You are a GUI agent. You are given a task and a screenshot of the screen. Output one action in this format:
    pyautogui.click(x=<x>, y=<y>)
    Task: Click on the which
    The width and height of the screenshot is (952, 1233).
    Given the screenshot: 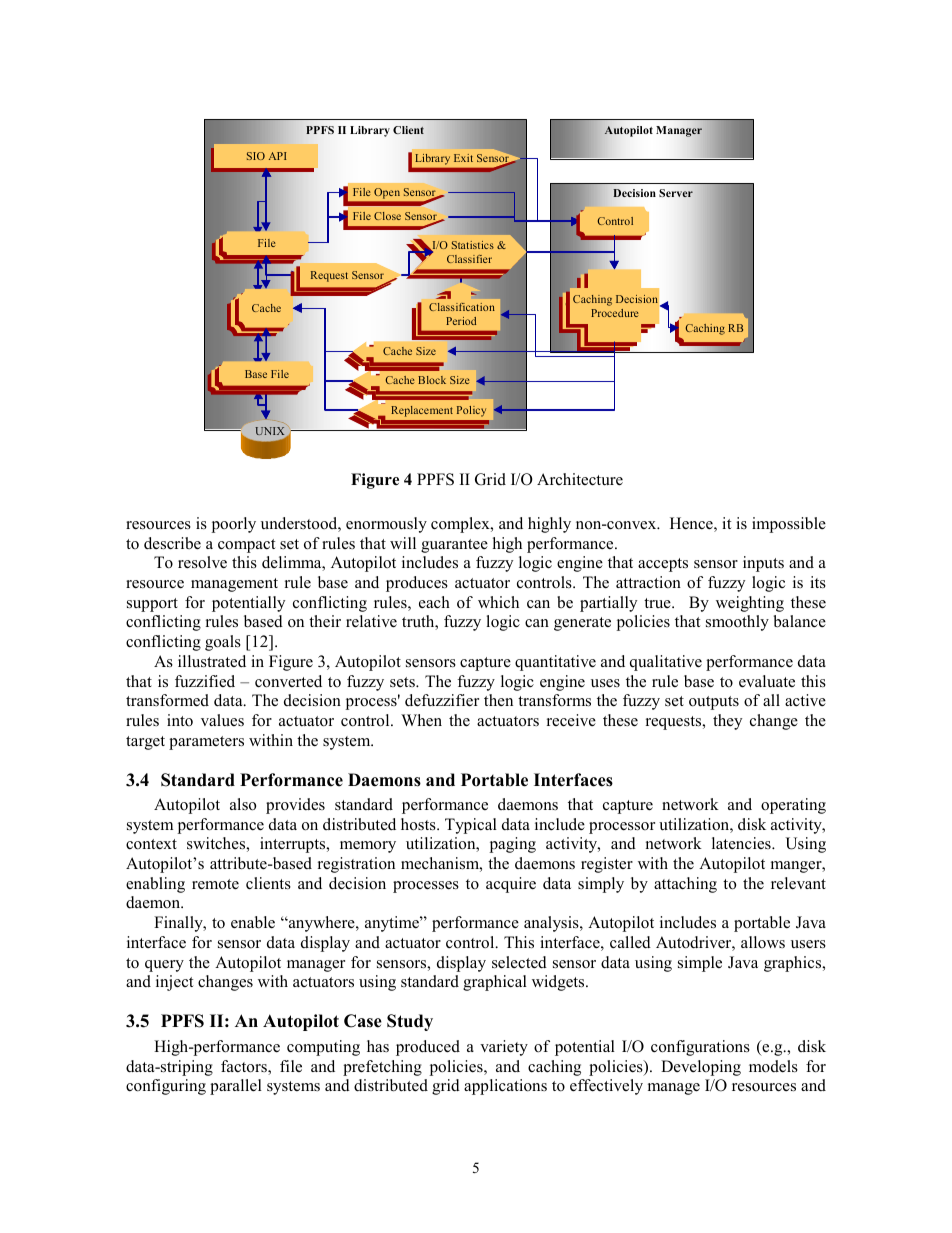 What is the action you would take?
    pyautogui.click(x=498, y=602)
